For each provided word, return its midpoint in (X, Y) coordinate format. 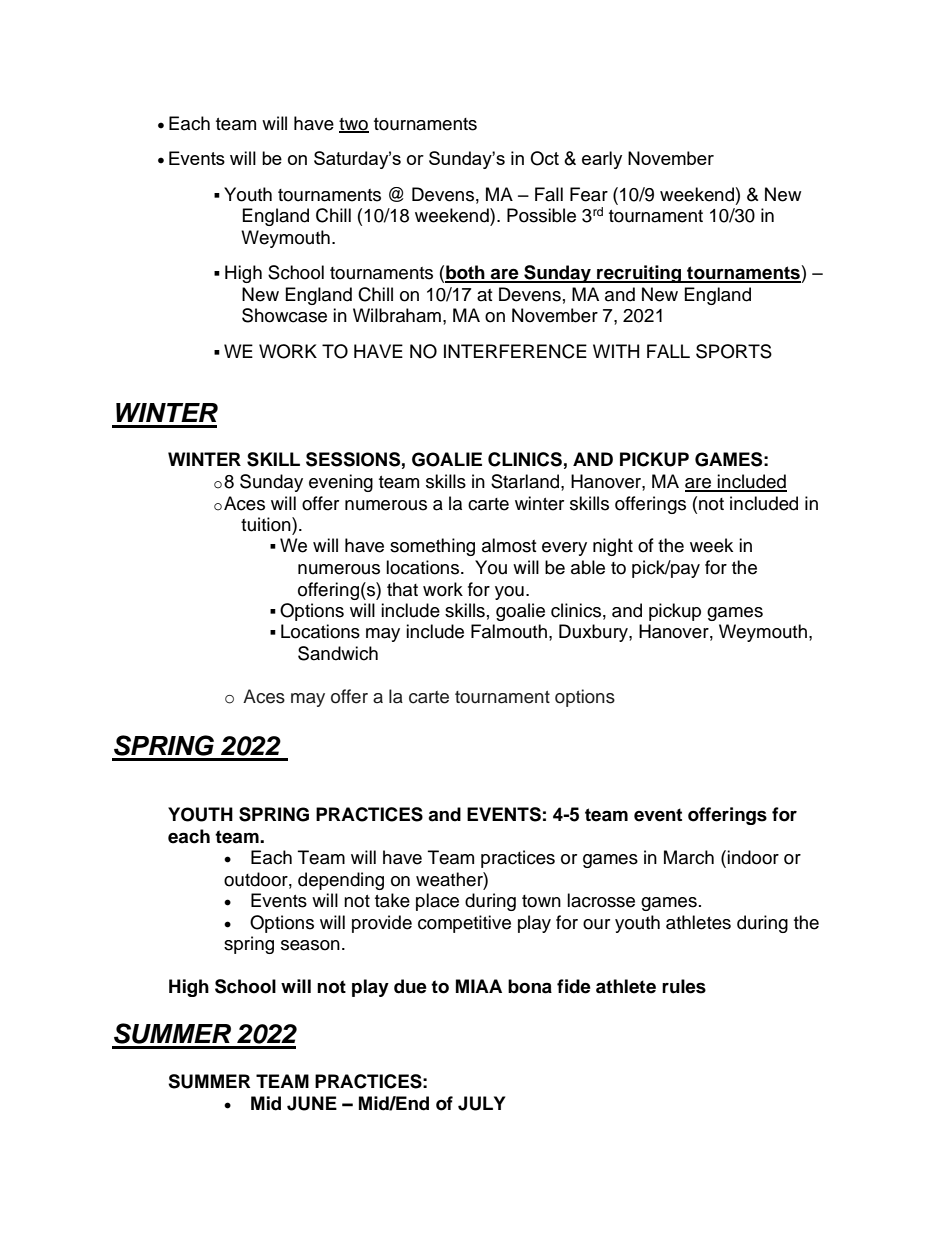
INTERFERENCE (515, 351)
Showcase (284, 315)
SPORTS (734, 351)
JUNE (312, 1103)
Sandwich (338, 653)
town (541, 901)
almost (509, 545)
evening (341, 483)
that (402, 589)
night (613, 547)
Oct (544, 158)
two (354, 125)
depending (341, 881)
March (689, 857)
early (602, 160)
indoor (753, 857)
